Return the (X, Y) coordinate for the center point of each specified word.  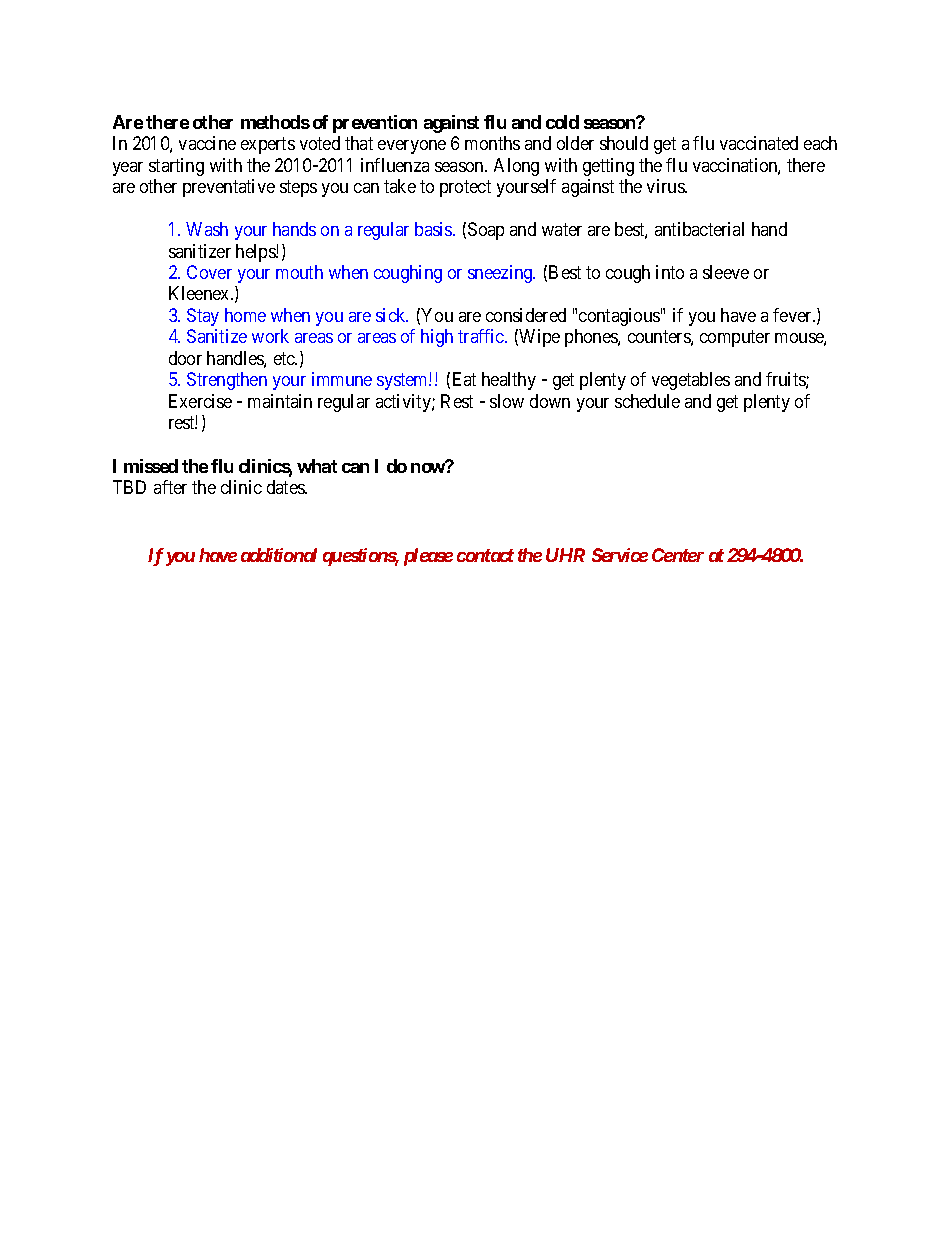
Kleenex (200, 293)
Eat (464, 379)
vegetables (691, 381)
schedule (647, 401)
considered (526, 315)
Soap (486, 231)
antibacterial (699, 229)
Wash (207, 229)
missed (151, 466)
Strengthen (227, 381)
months (492, 143)
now (428, 467)
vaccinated (759, 143)
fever (794, 315)
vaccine (207, 143)
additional (279, 555)
